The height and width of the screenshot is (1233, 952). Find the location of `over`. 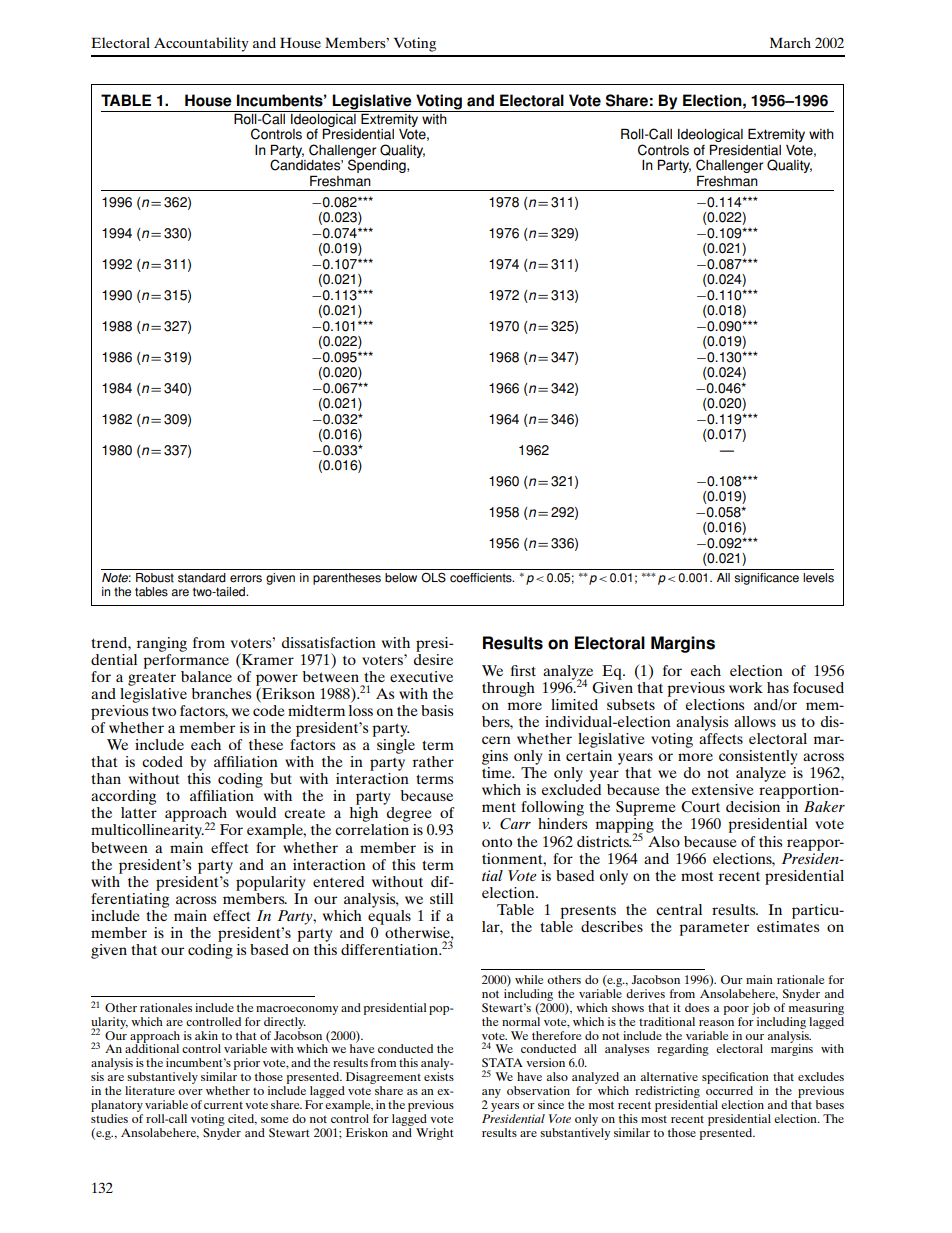

over is located at coordinates (190, 1092).
